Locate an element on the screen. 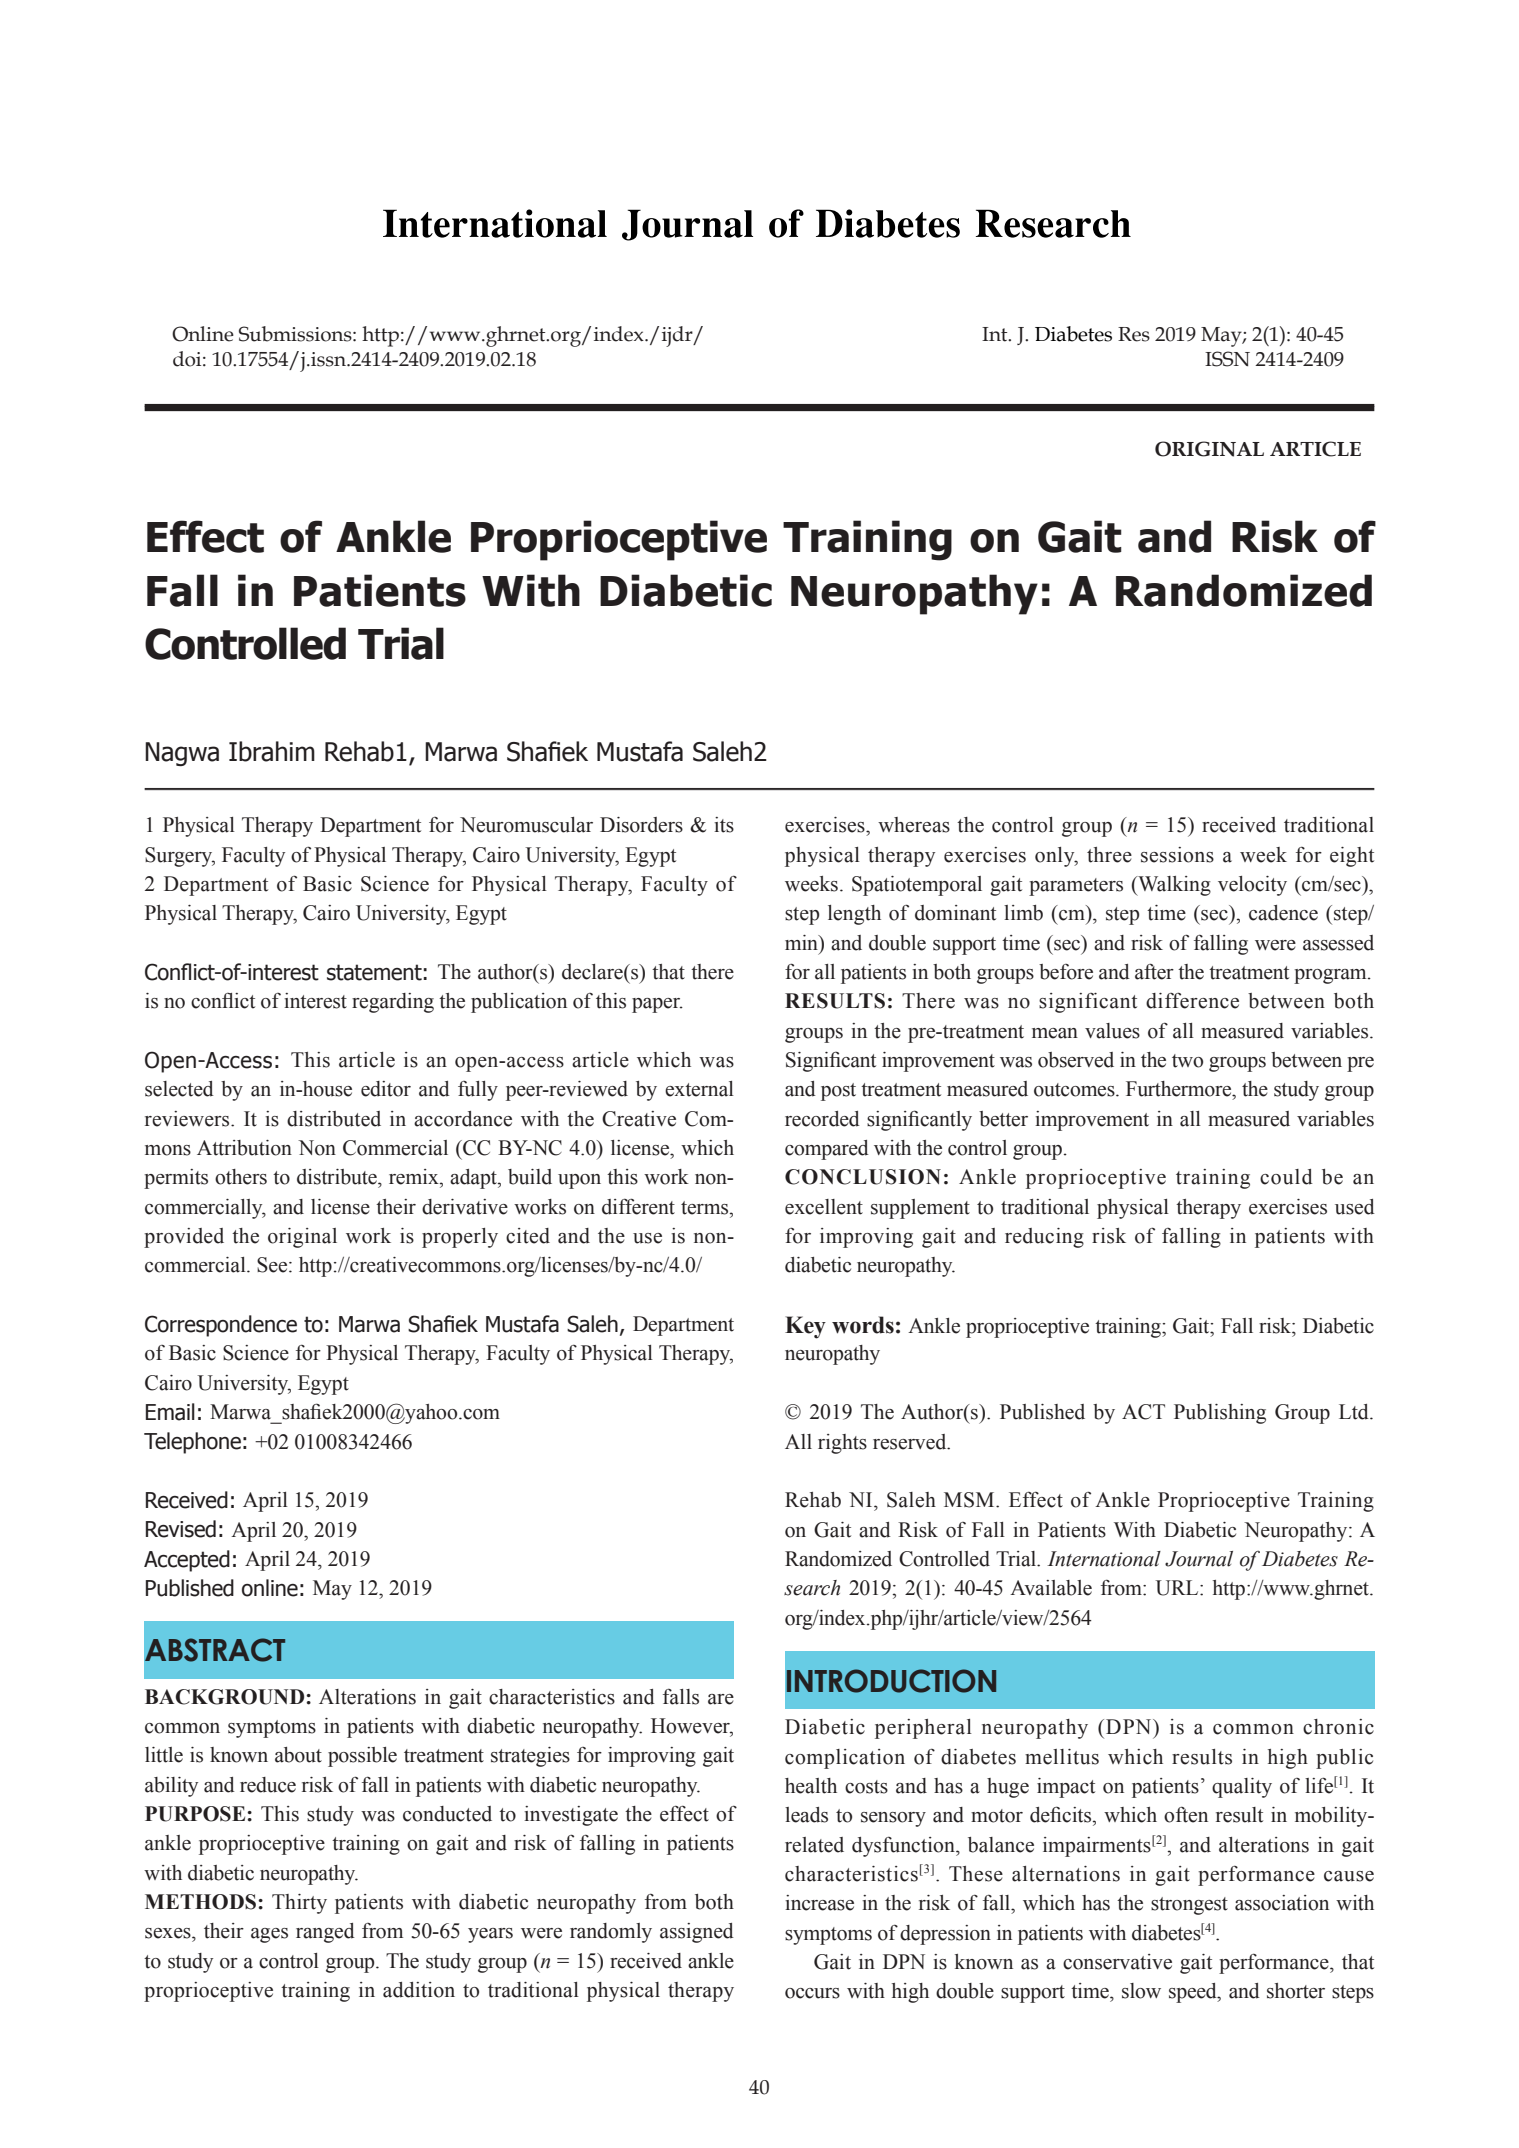  assigned is located at coordinates (697, 1933).
